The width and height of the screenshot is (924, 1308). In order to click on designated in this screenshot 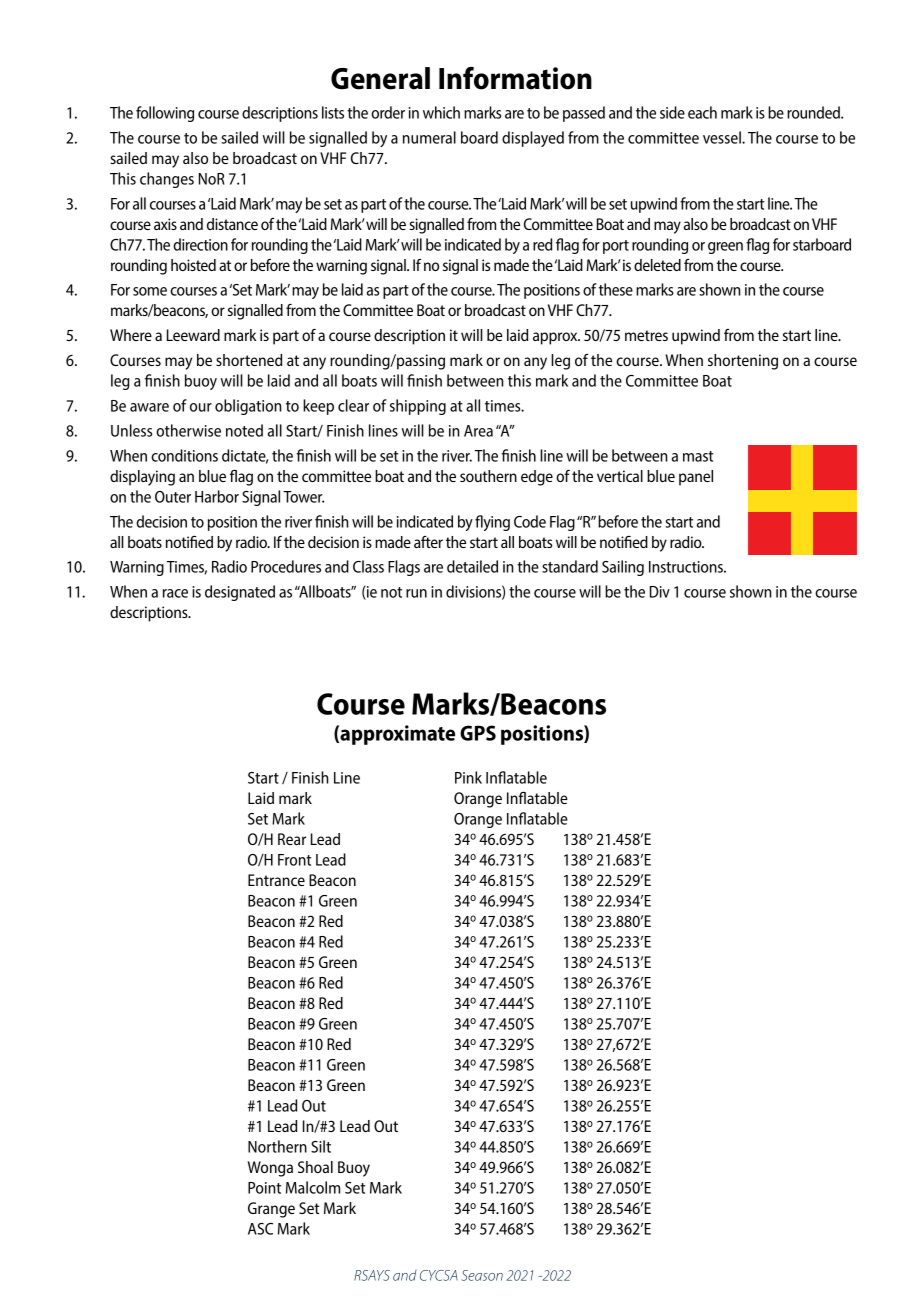, I will do `click(240, 593)`.
